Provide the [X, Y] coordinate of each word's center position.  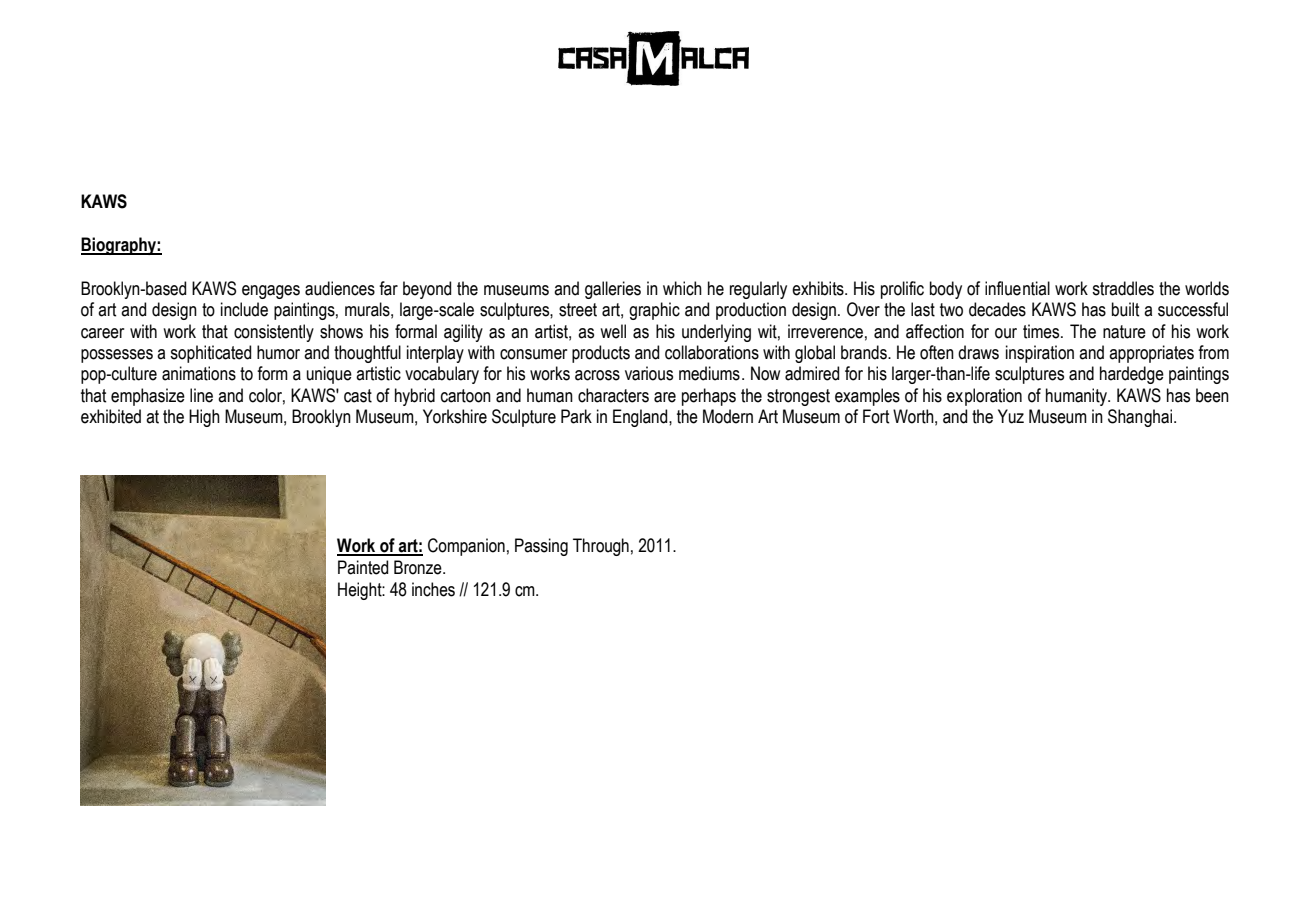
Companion [466, 547]
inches [433, 589]
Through [601, 547]
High [204, 418]
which [682, 288]
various [649, 373]
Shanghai [1141, 418]
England [641, 418]
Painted [363, 567]
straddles [1123, 288]
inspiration [1040, 354]
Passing [541, 547]
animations [199, 373]
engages [271, 292]
